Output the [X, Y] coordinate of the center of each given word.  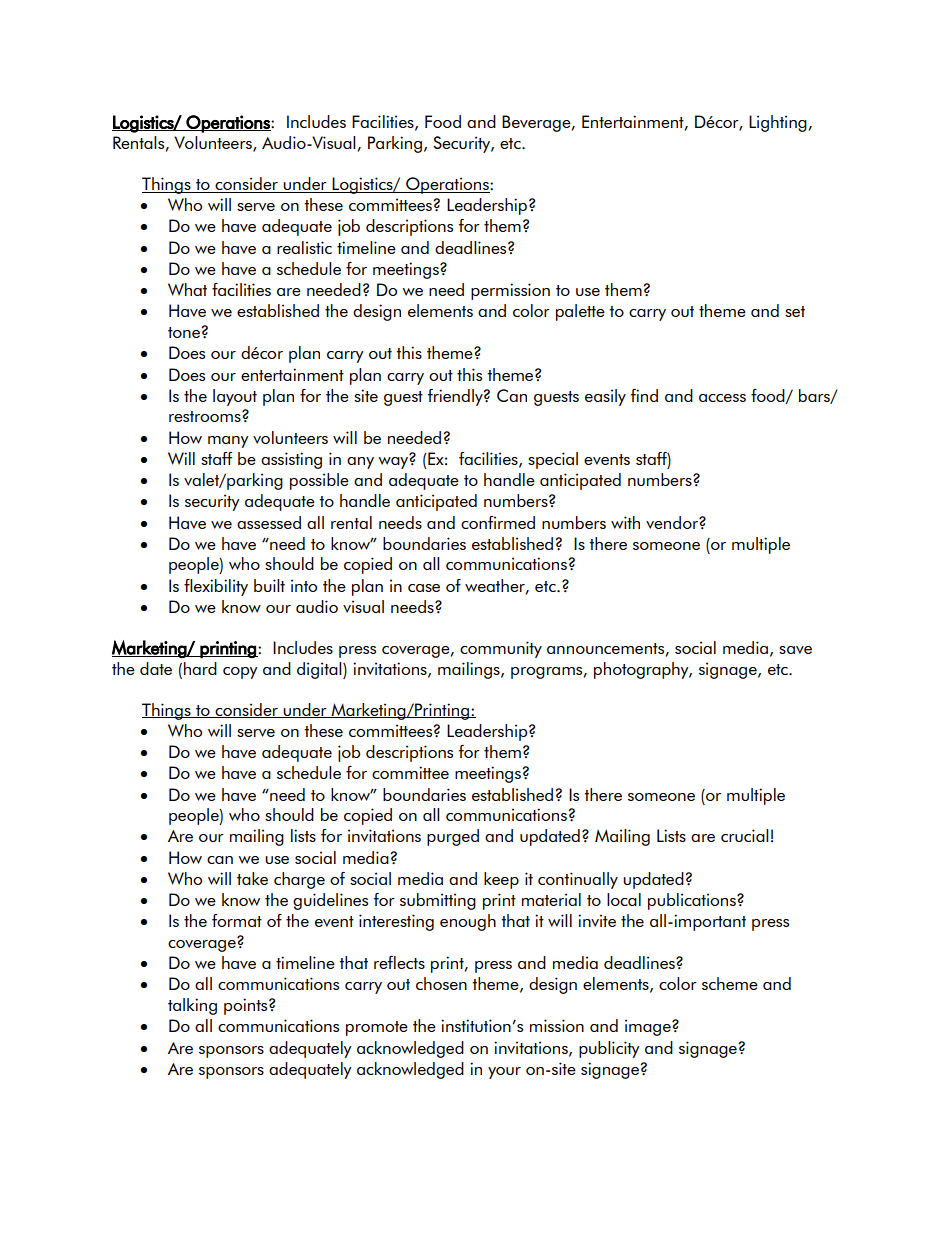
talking [192, 1006]
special [553, 460]
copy [240, 673]
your [504, 1073]
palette [580, 312]
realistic [304, 247]
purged [453, 837]
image [649, 1027]
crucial [745, 835]
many [228, 442]
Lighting [778, 123]
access [722, 398]
